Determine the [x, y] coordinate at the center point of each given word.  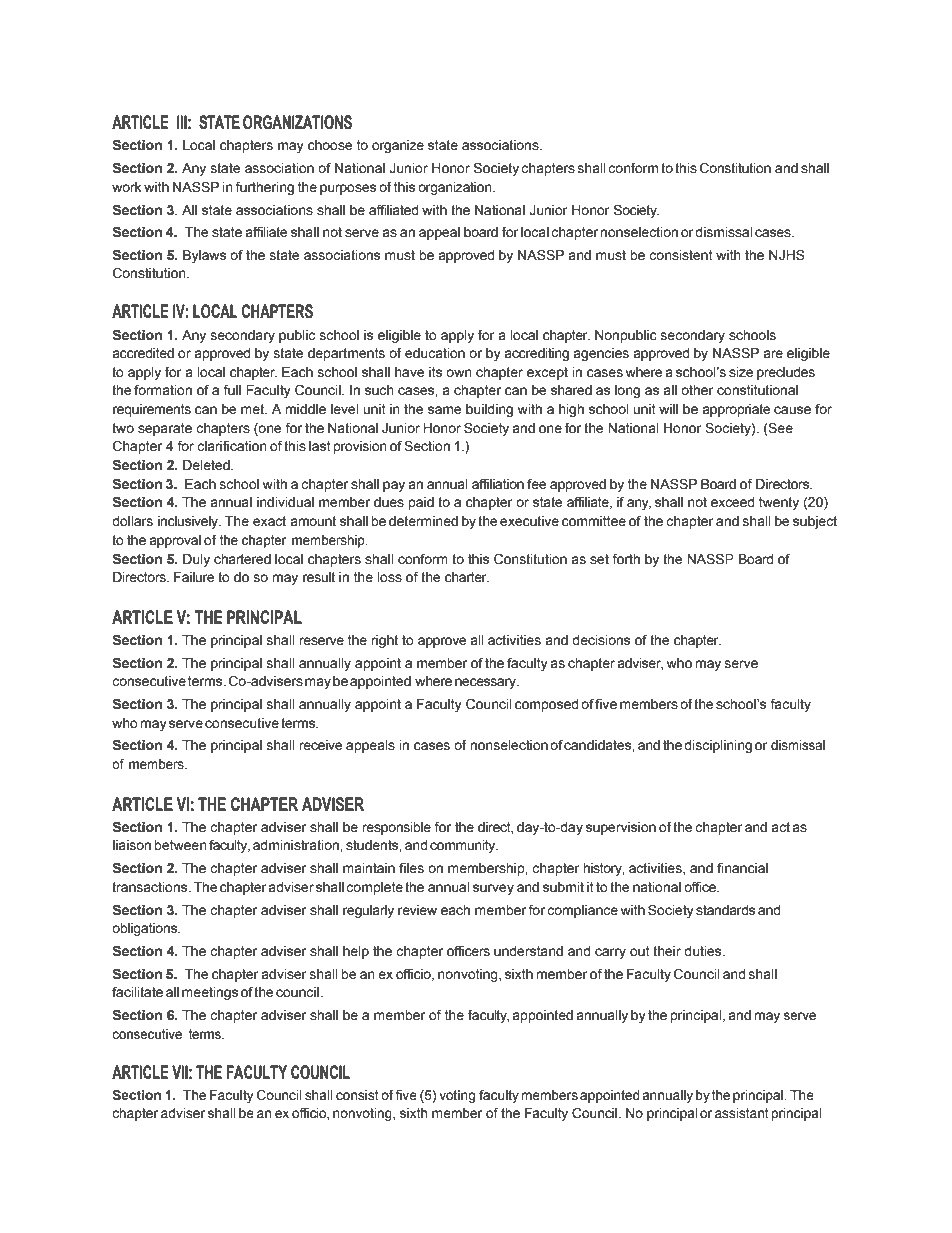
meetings [210, 993]
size [741, 372]
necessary [486, 683]
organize [398, 146]
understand [528, 951]
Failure [194, 577]
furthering [264, 188]
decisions [601, 640]
